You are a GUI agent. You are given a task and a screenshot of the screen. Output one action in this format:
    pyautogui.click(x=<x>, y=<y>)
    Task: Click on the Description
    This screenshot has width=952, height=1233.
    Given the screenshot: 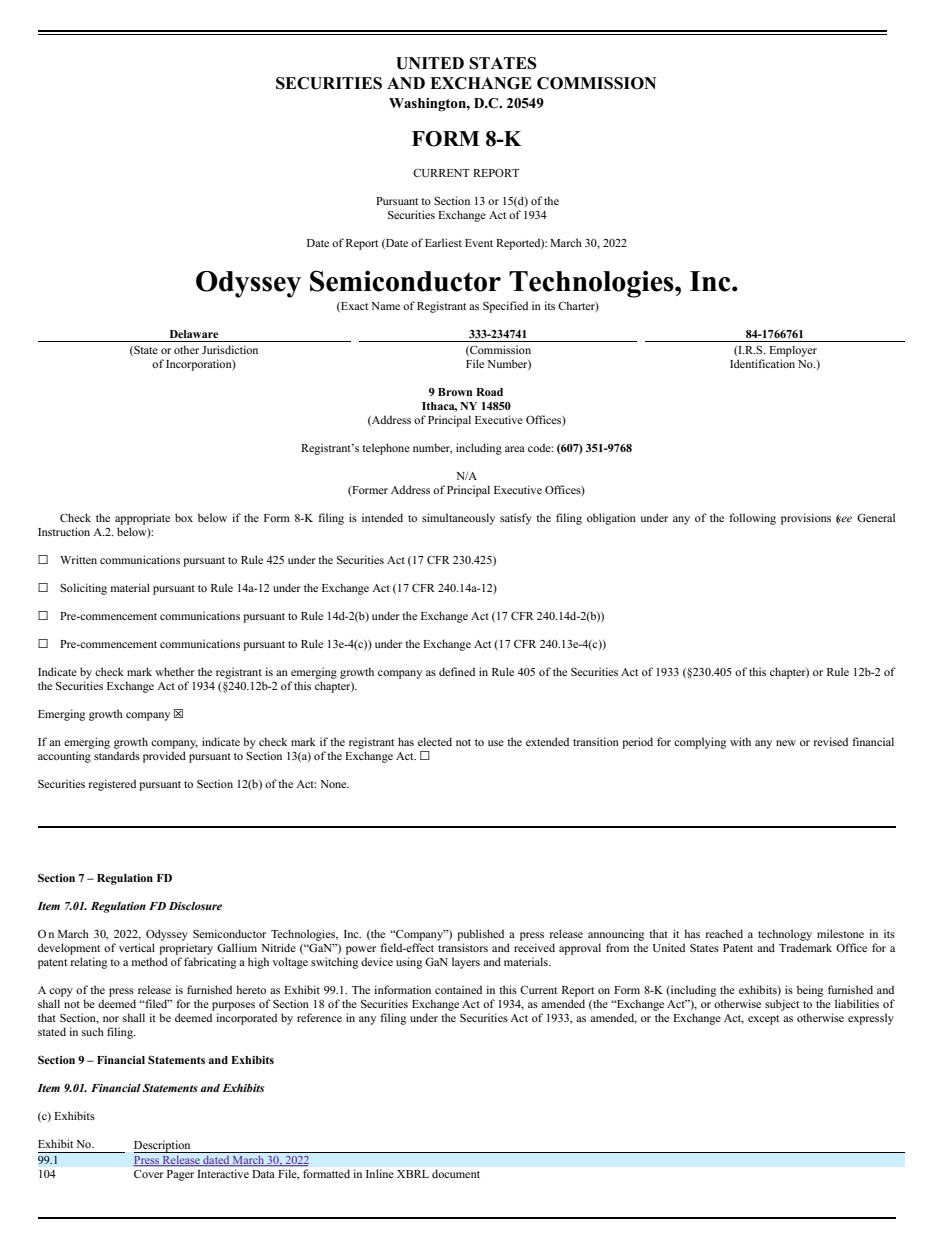 What is the action you would take?
    pyautogui.click(x=163, y=1146)
